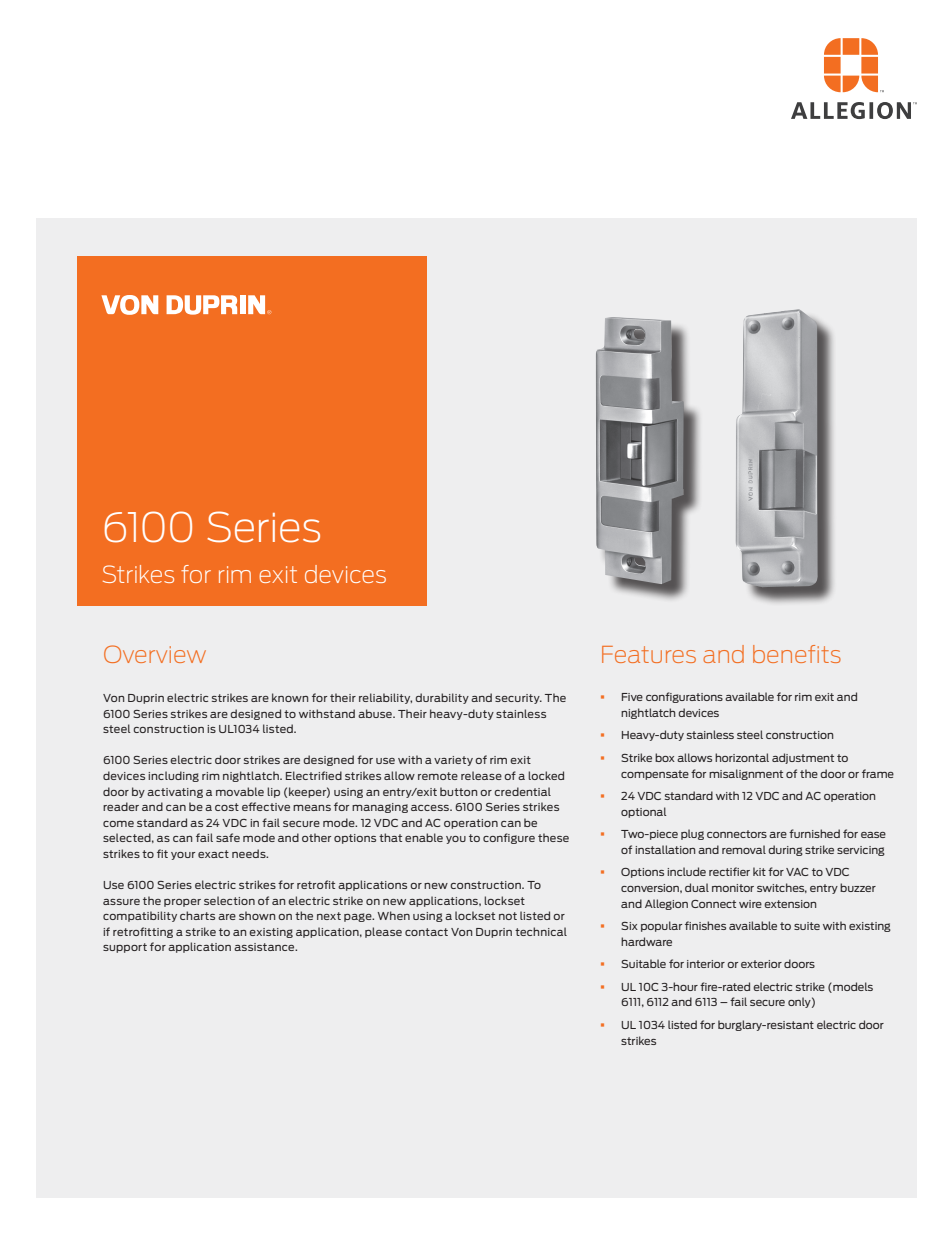 The image size is (952, 1233). I want to click on furnished, so click(814, 833).
